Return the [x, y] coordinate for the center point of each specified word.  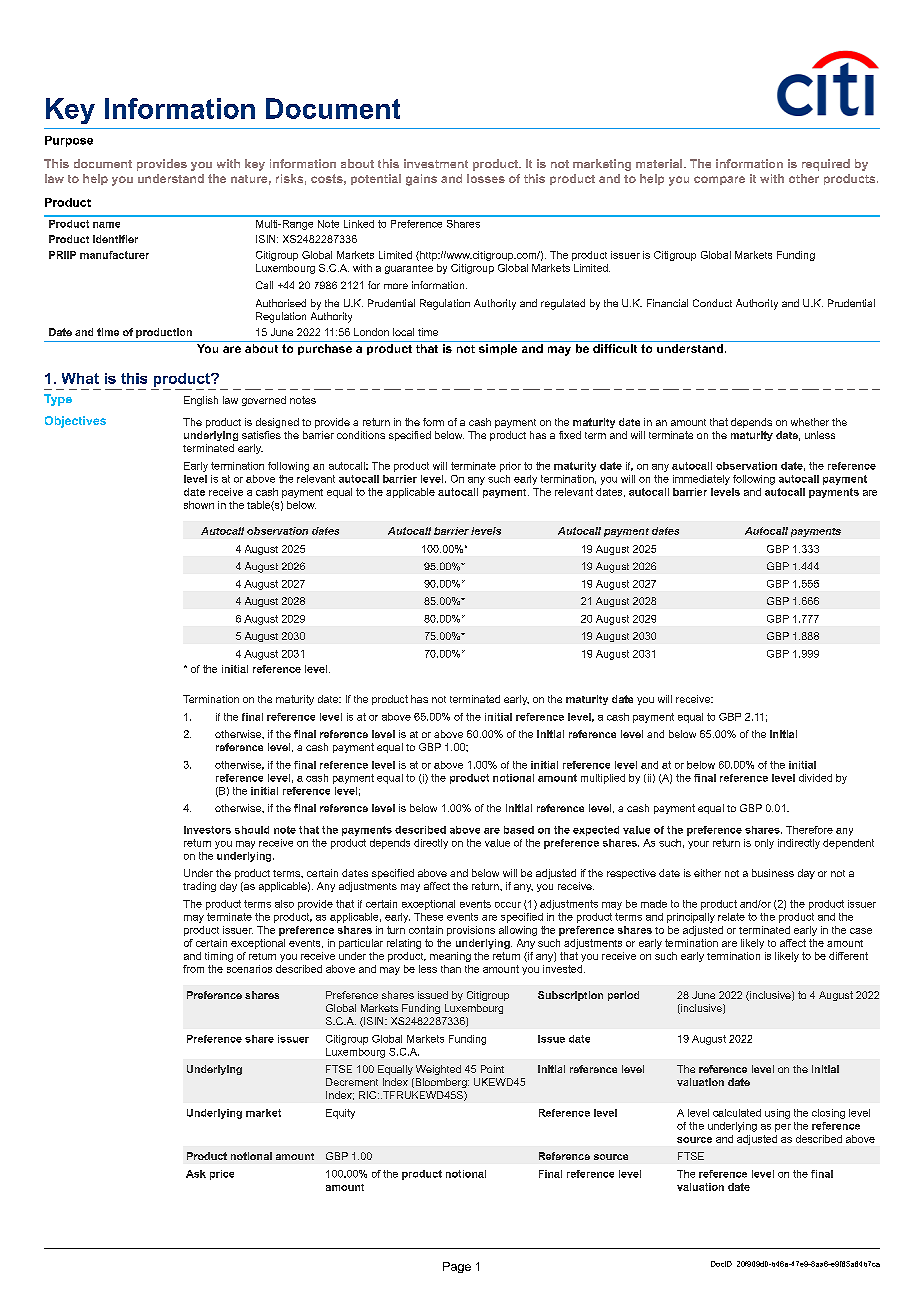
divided [815, 778]
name [106, 225]
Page [457, 1267]
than [451, 969]
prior [510, 467]
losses [486, 178]
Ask [196, 1174]
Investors [207, 830]
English [201, 401]
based [519, 830]
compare [719, 180]
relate [731, 917]
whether [810, 422]
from [193, 969]
